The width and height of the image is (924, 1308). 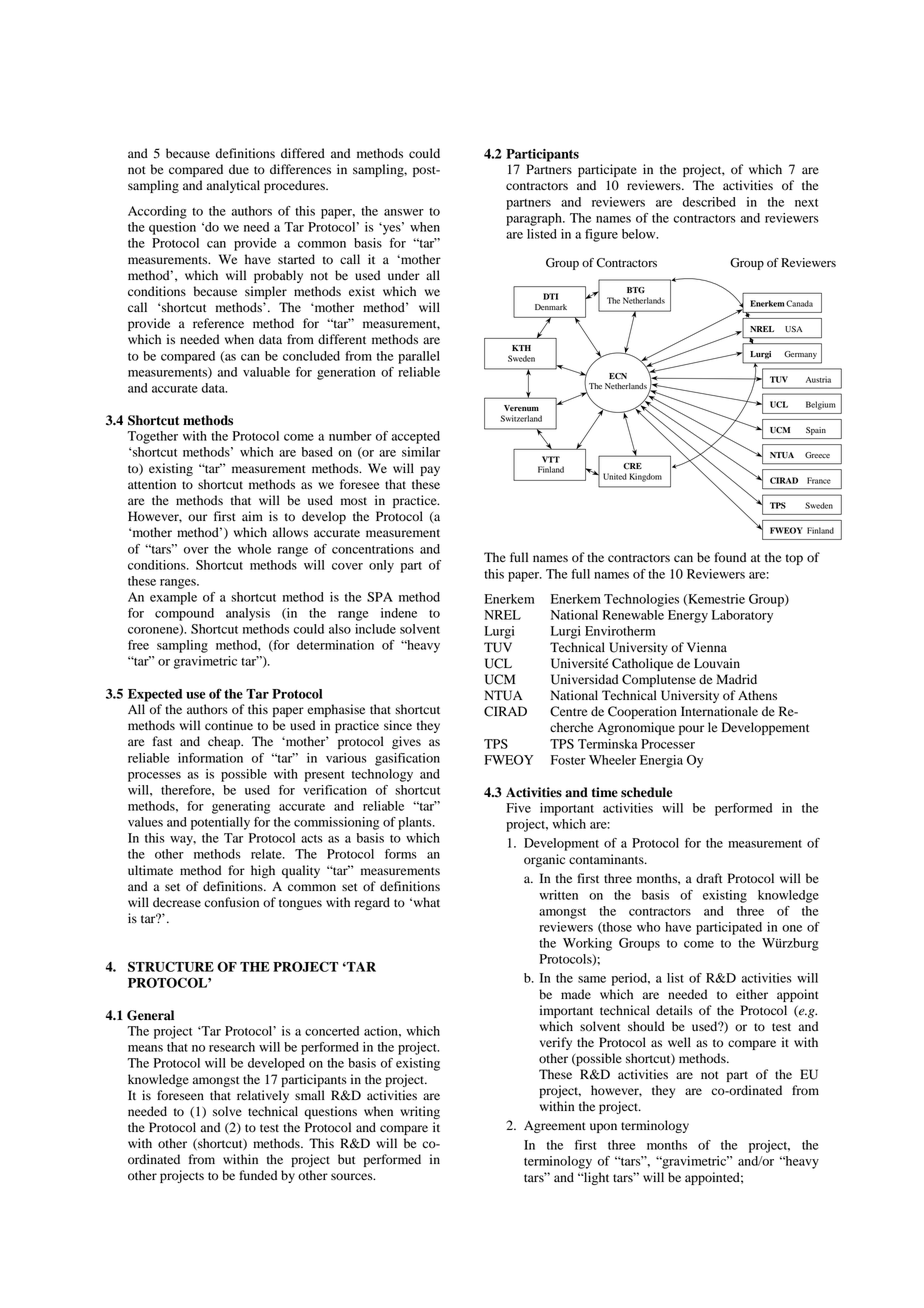 I want to click on Universidad, so click(x=584, y=679).
